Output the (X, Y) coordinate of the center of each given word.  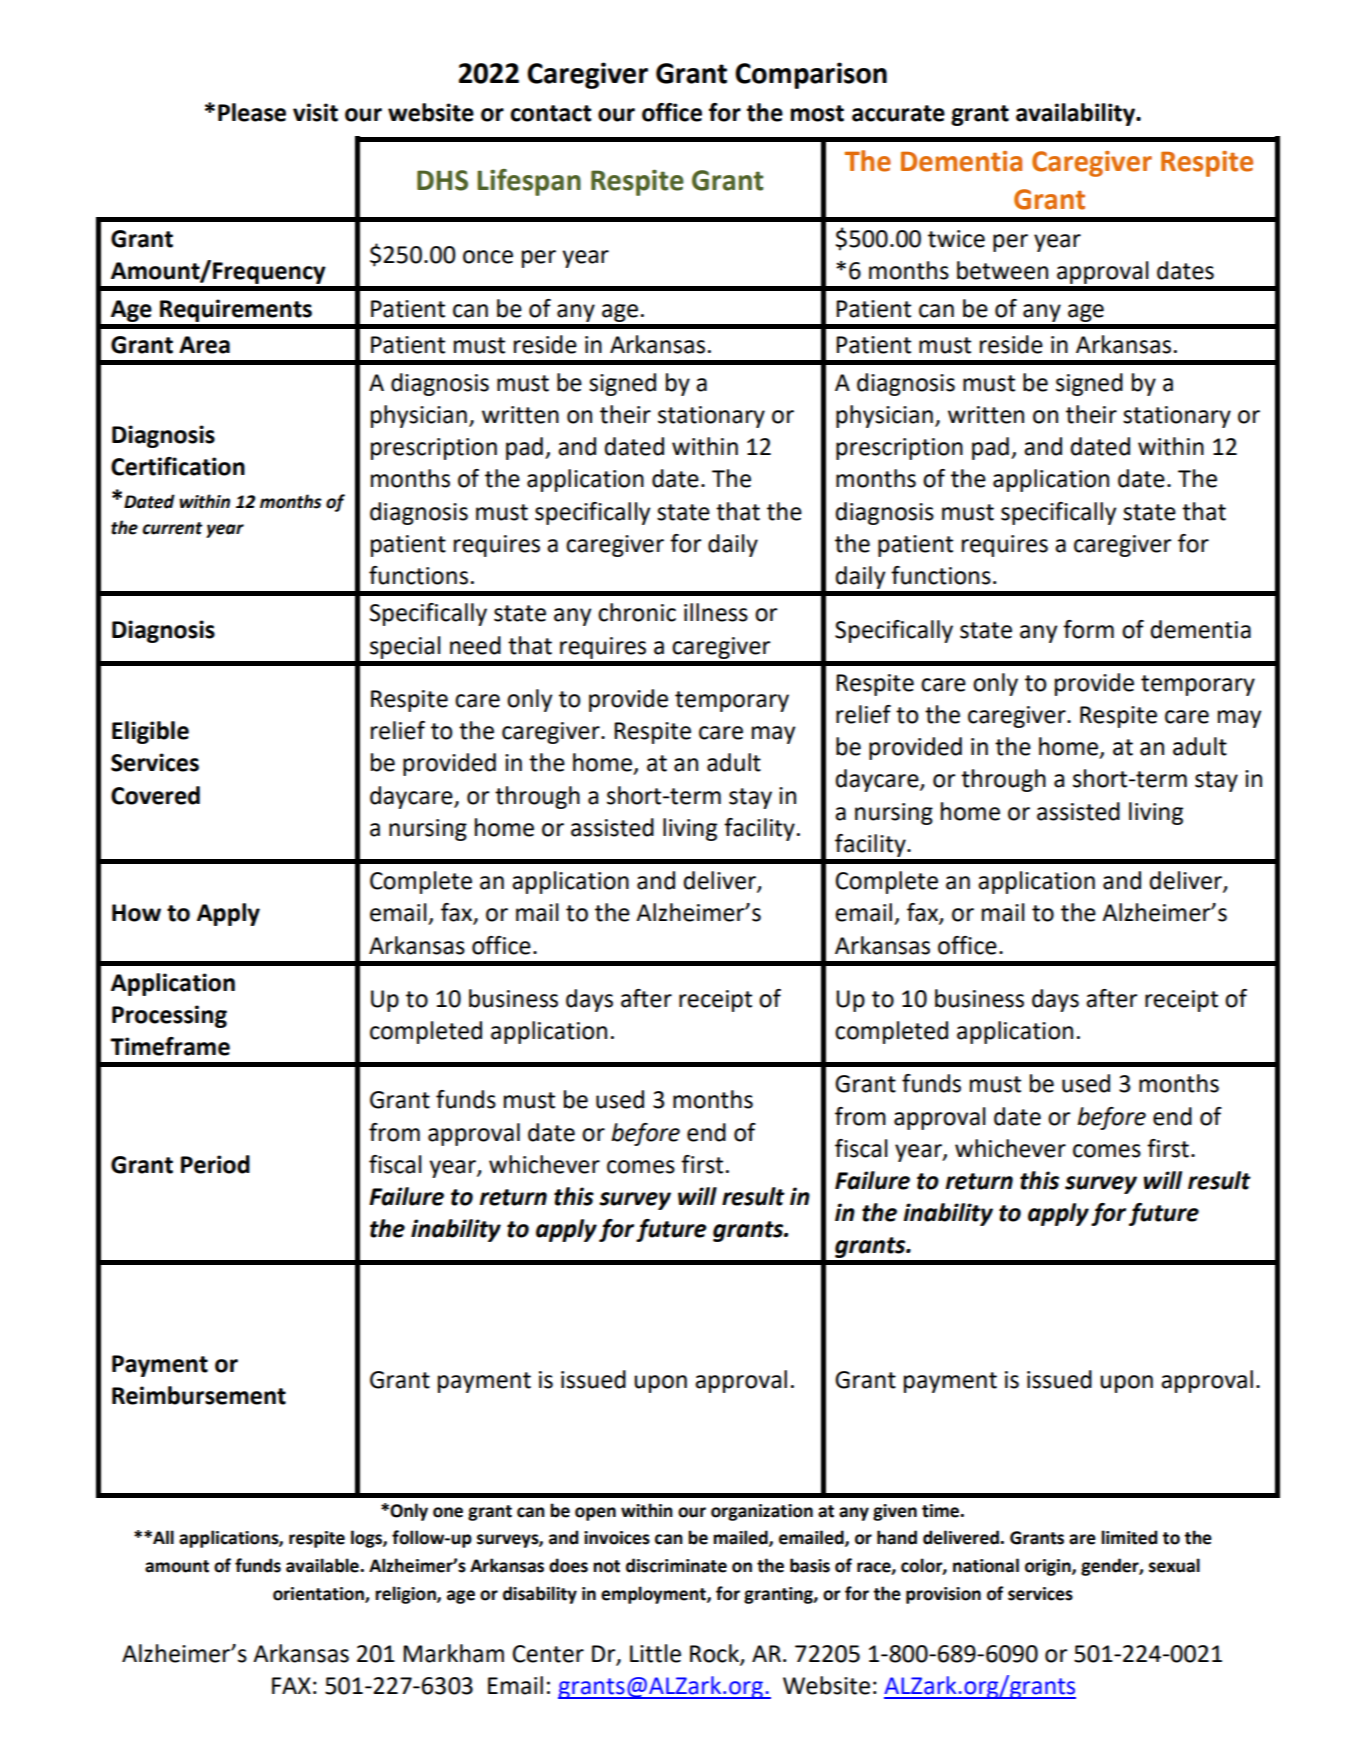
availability (1076, 114)
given (895, 1512)
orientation (319, 1594)
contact (551, 113)
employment (654, 1595)
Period (215, 1164)
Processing (169, 1016)
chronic (637, 612)
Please (252, 112)
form (1088, 629)
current (172, 528)
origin (1049, 1567)
